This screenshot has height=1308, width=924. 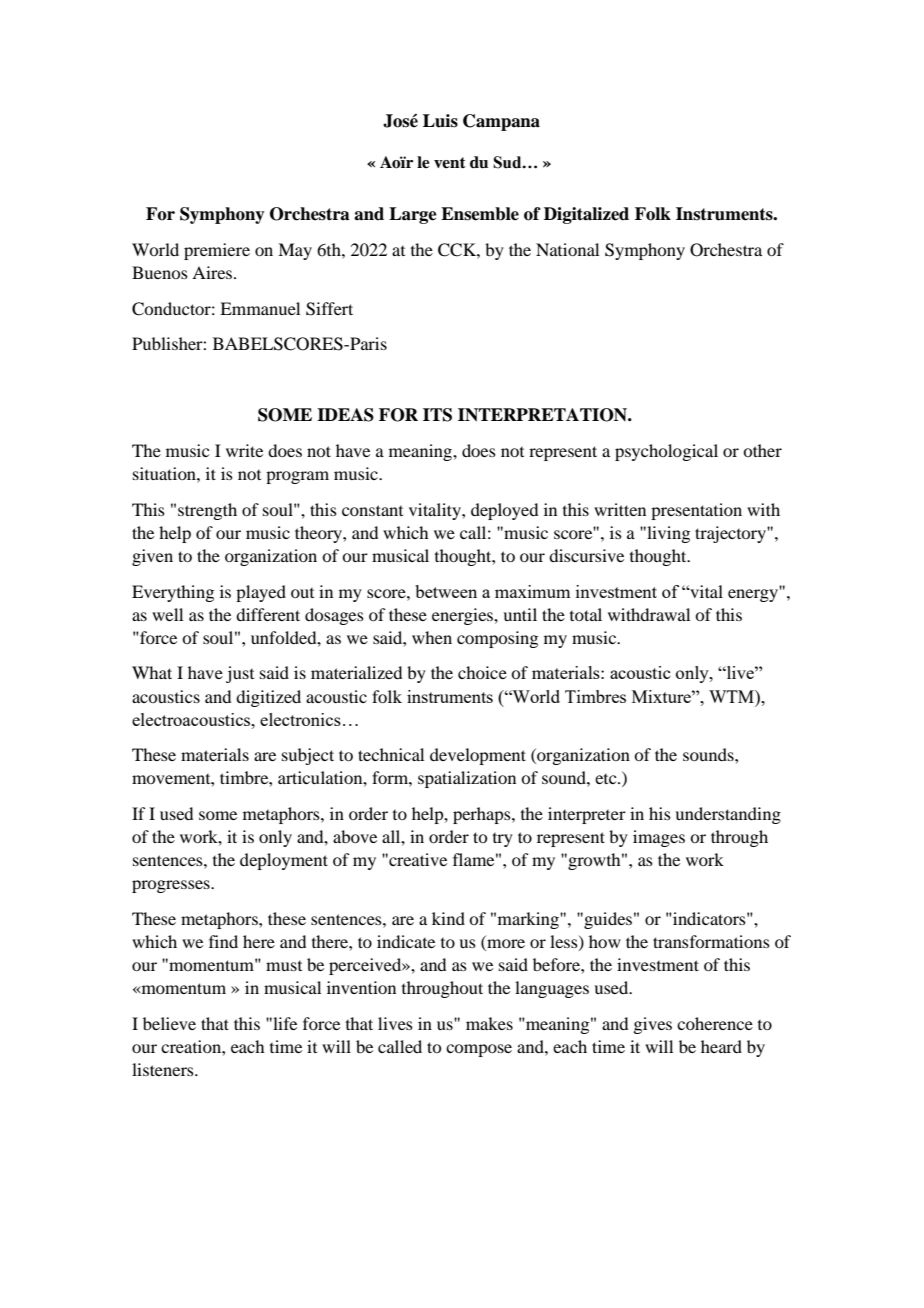 What do you see at coordinates (217, 251) in the screenshot?
I see `premiere` at bounding box center [217, 251].
